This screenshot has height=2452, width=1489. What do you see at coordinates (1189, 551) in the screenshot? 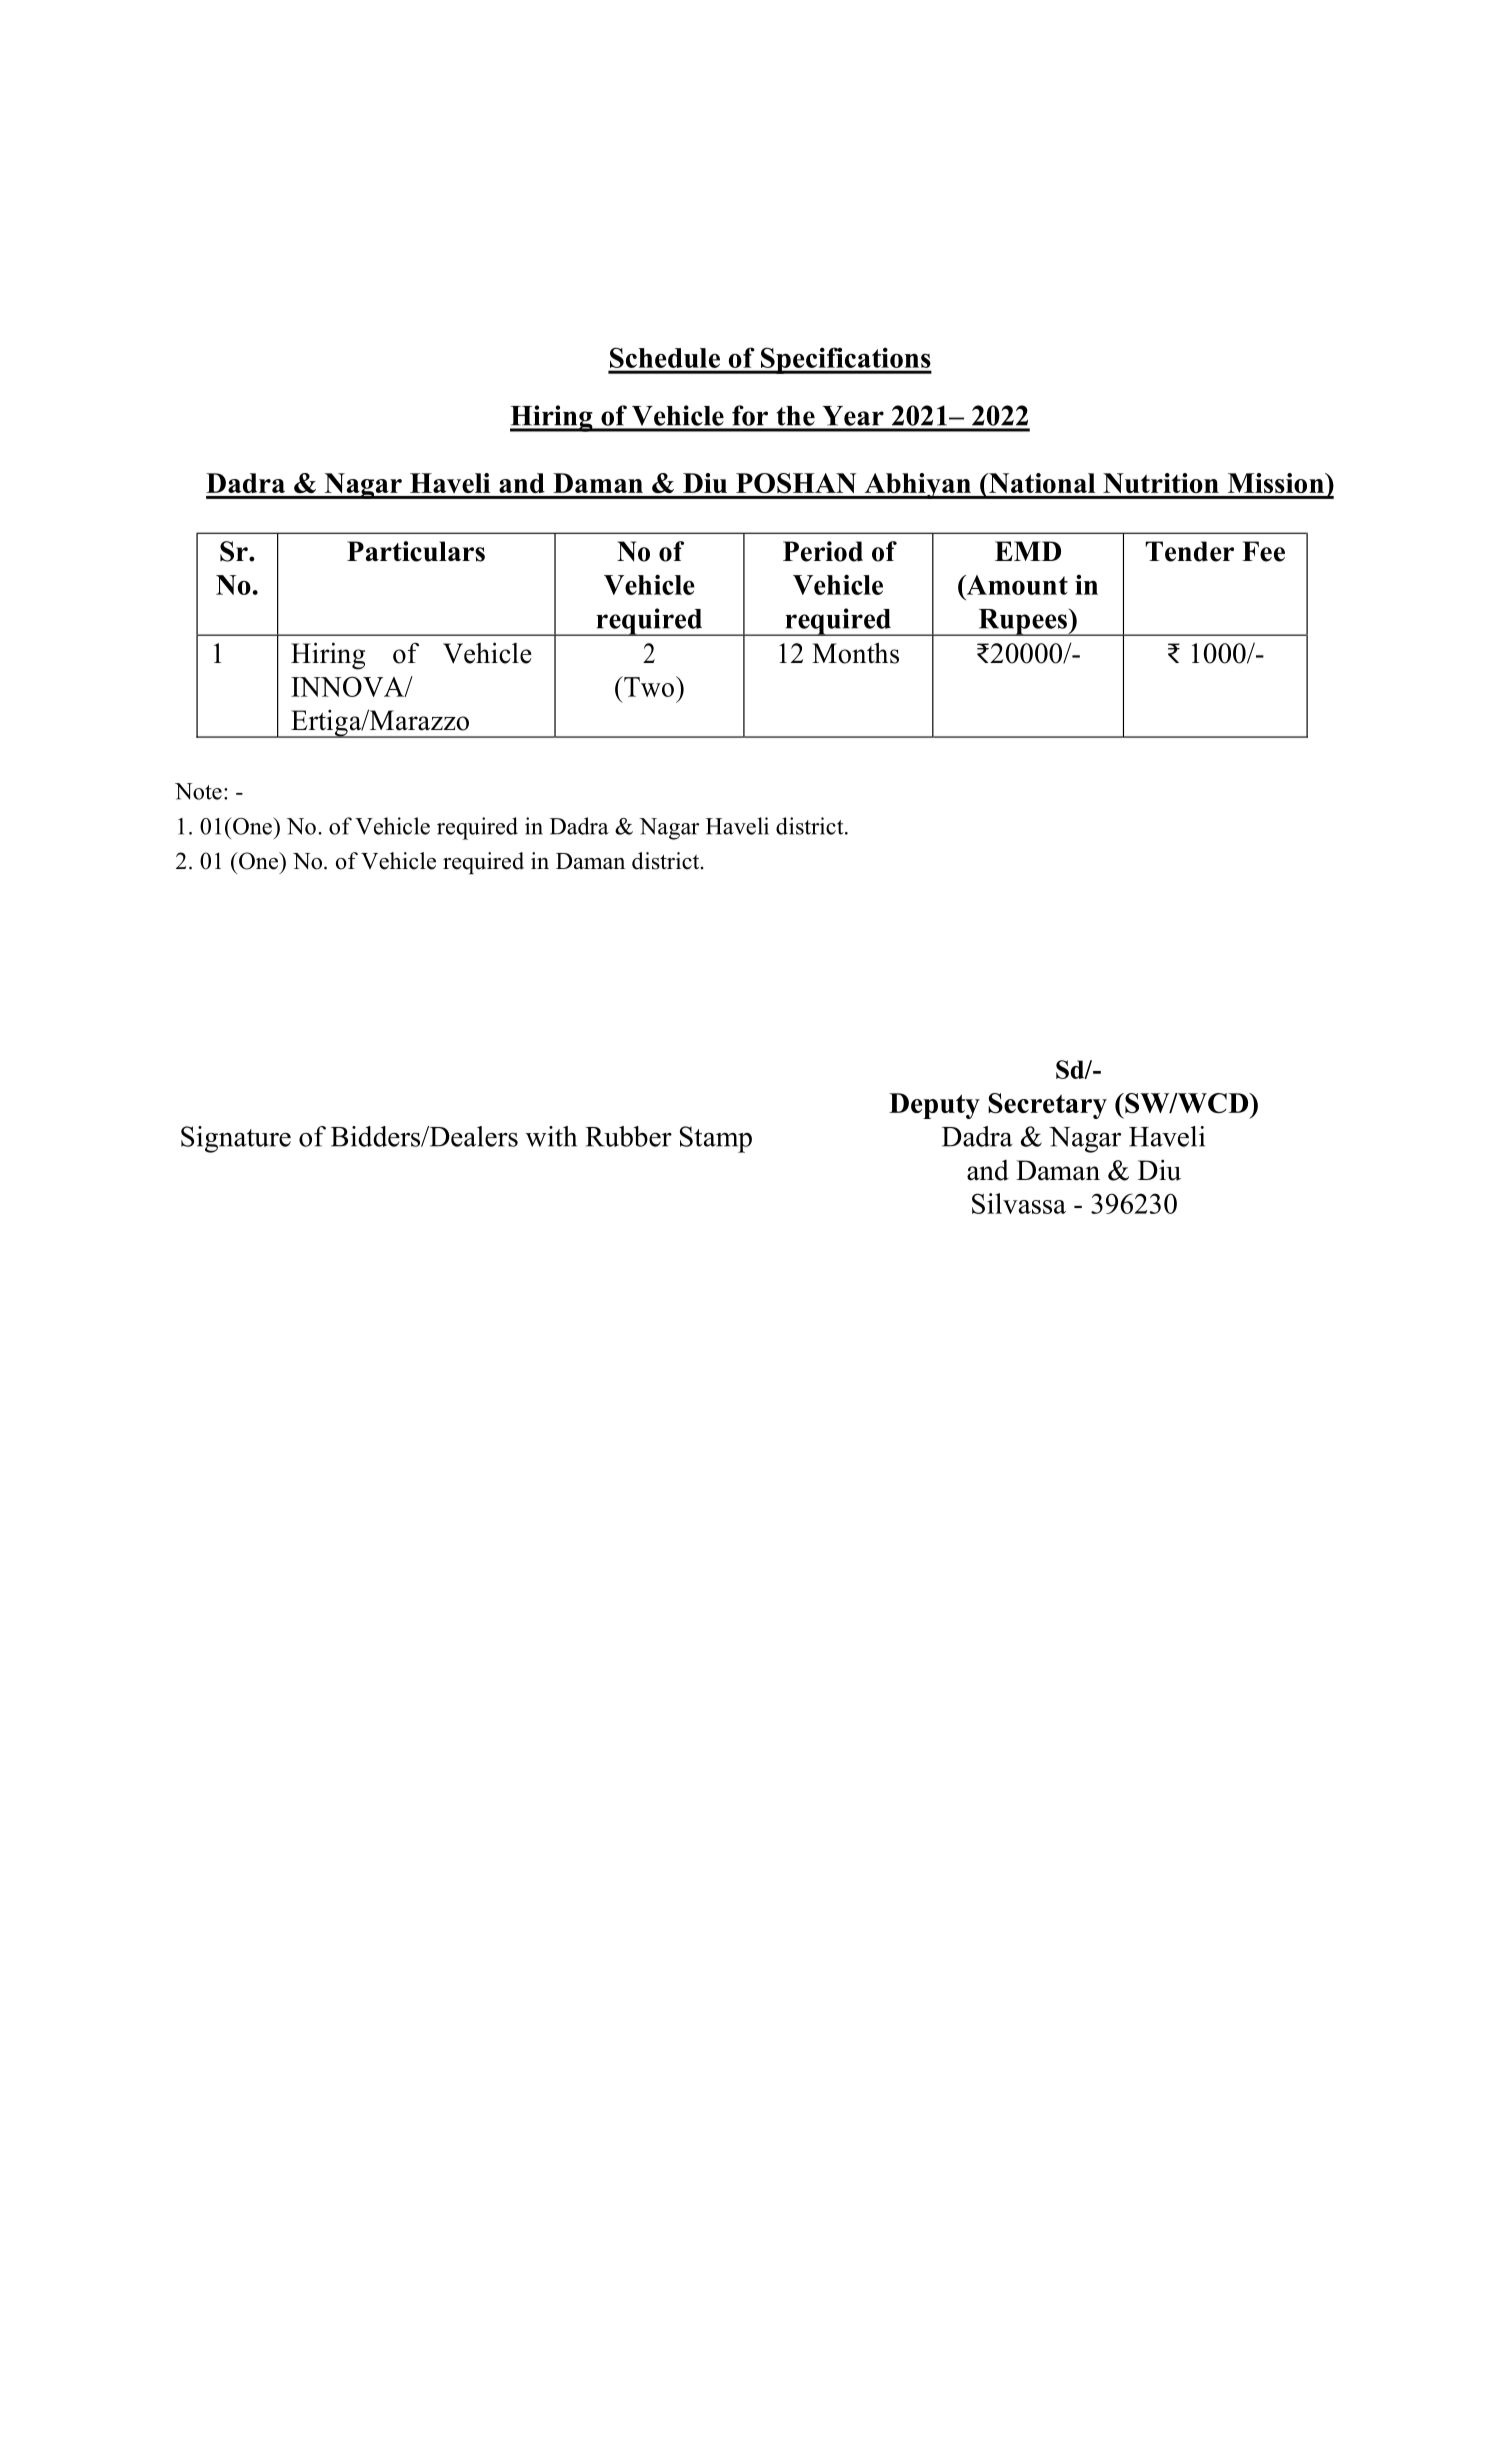
I see `Tender` at bounding box center [1189, 551].
